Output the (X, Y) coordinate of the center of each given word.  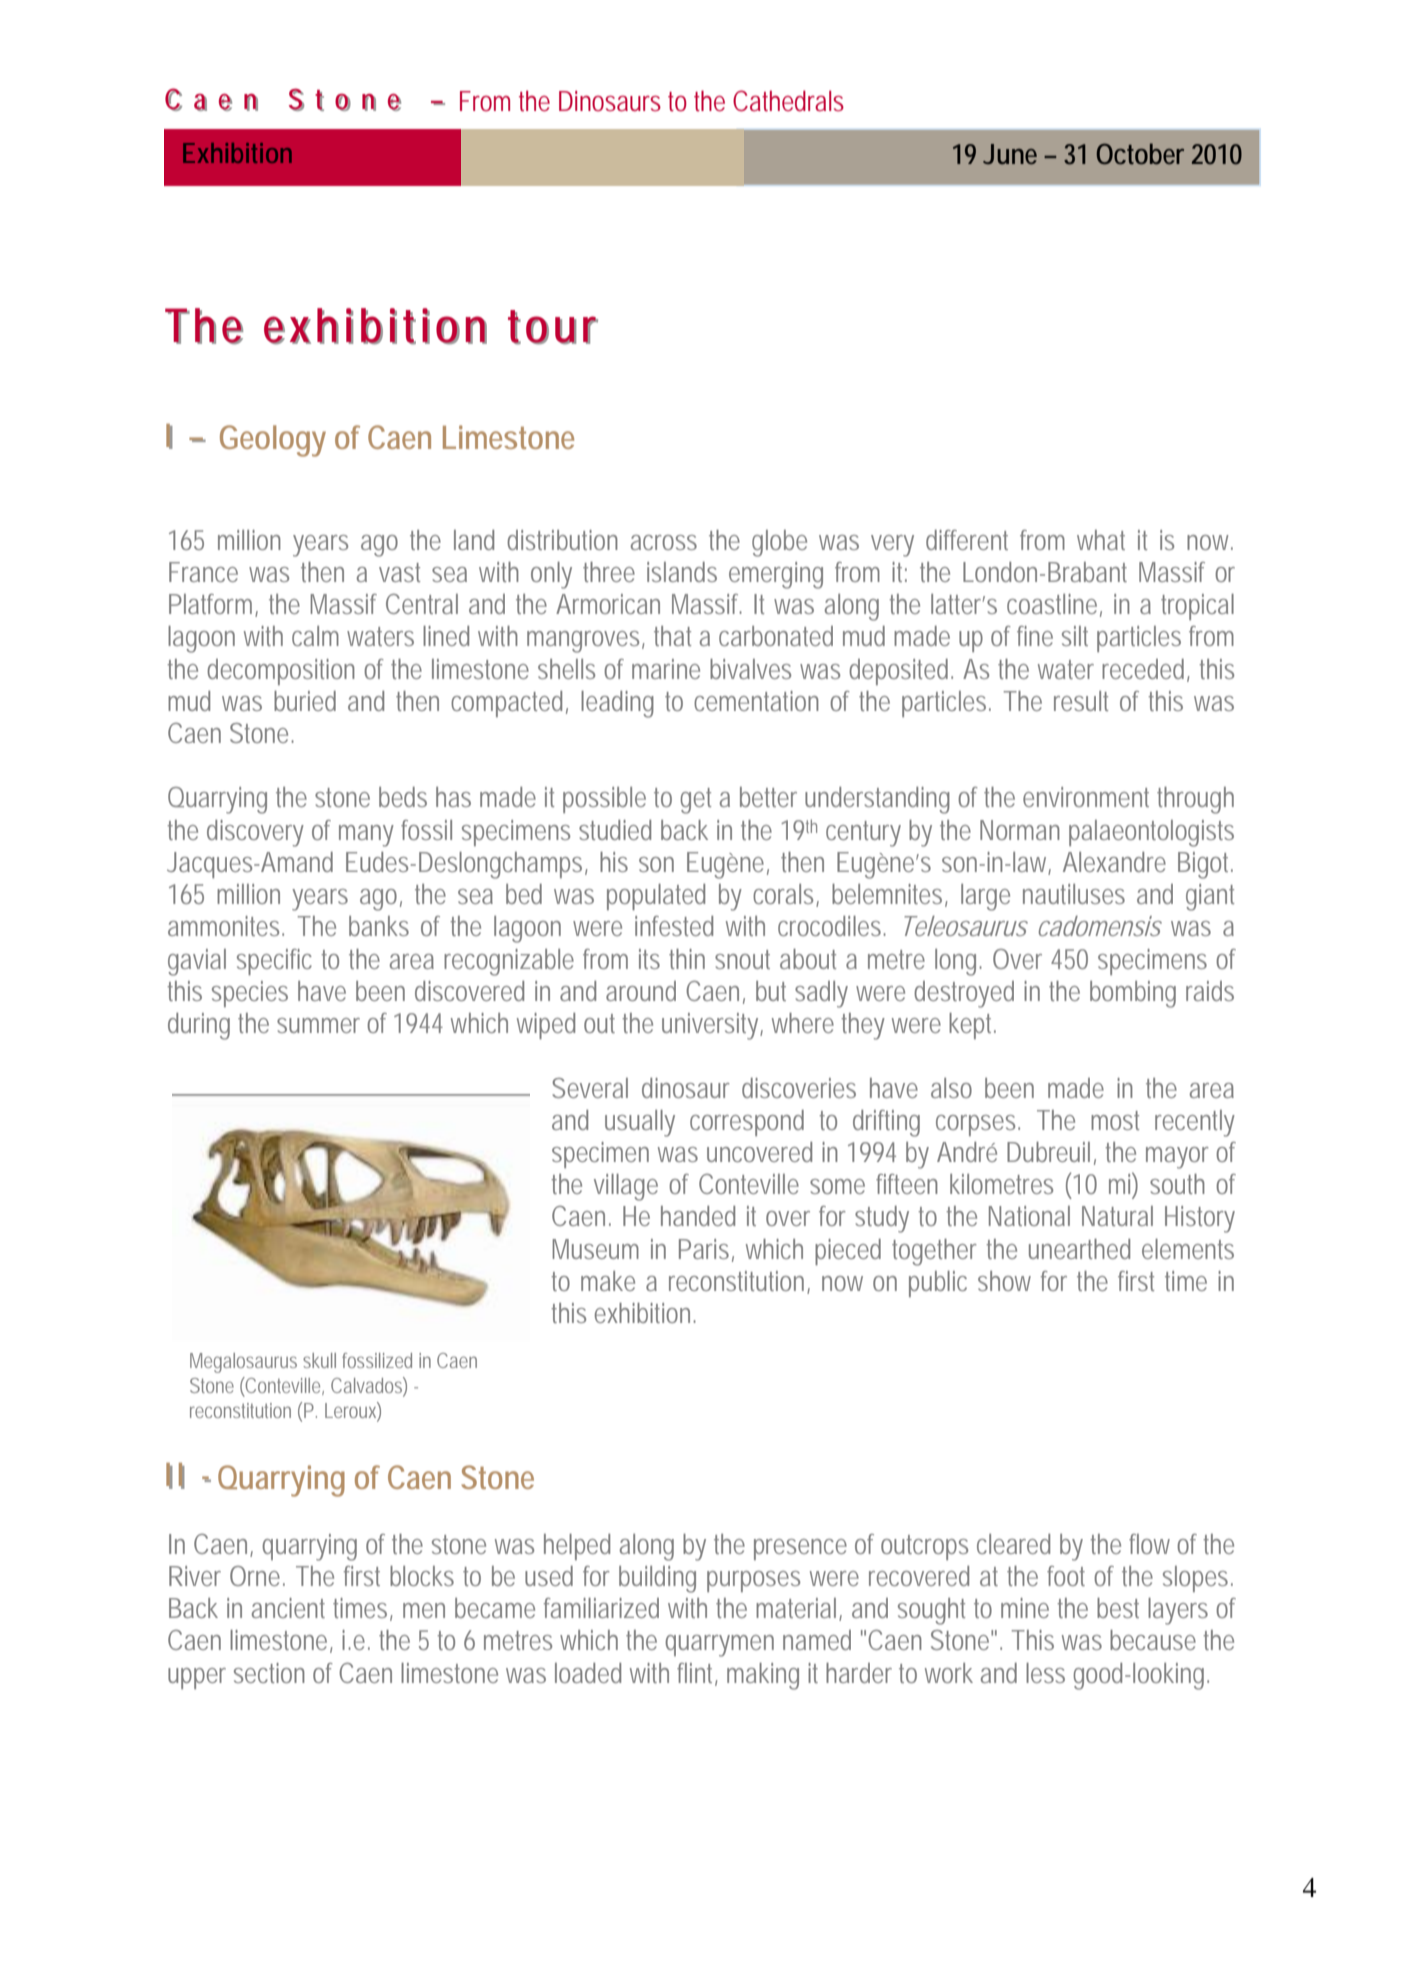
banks (379, 926)
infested (674, 926)
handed (698, 1216)
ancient (288, 1608)
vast (399, 572)
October (1140, 154)
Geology (273, 441)
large (985, 897)
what (1101, 540)
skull (319, 1360)
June (1010, 154)
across (664, 542)
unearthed (1079, 1249)
